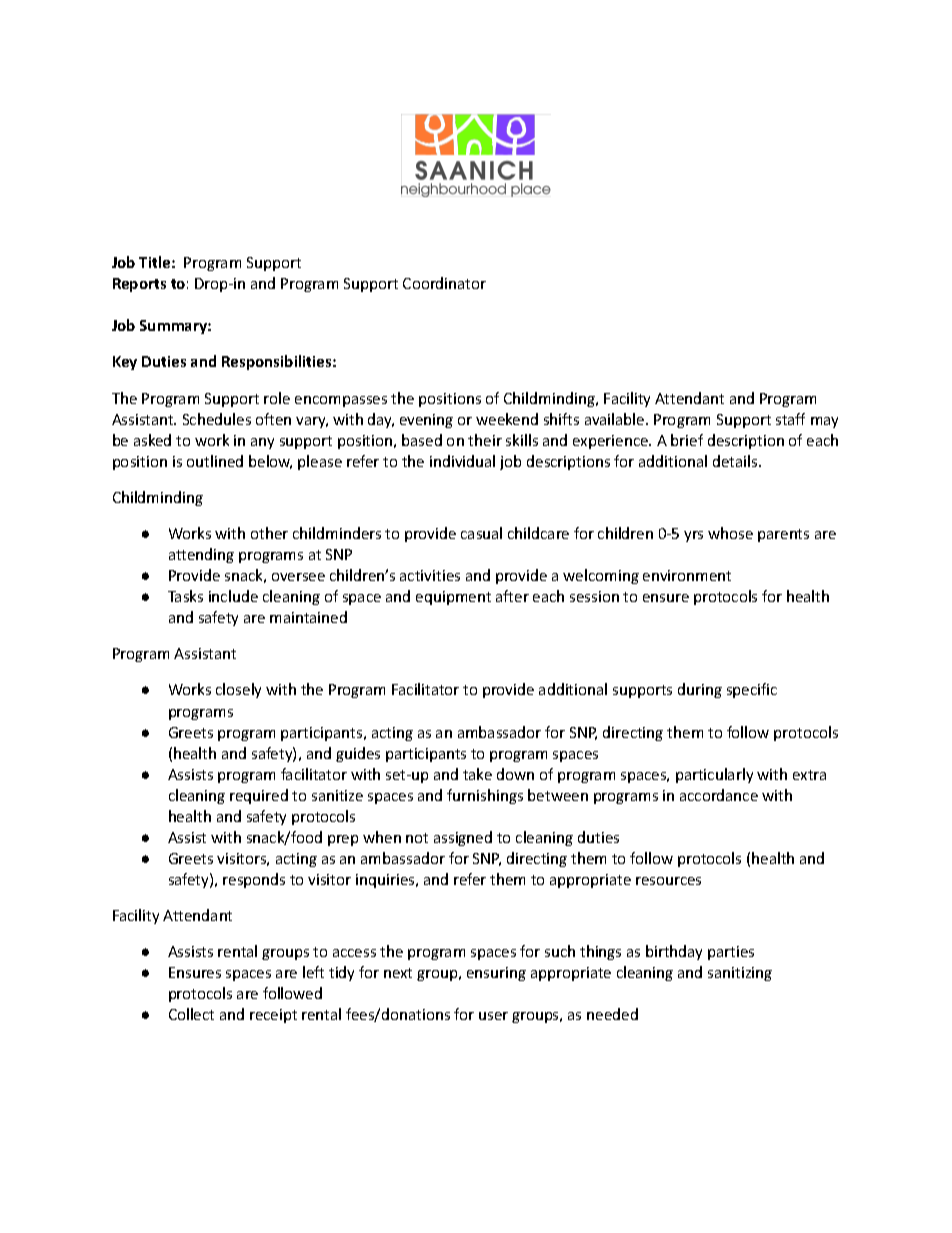  What do you see at coordinates (752, 690) in the document?
I see `specific` at bounding box center [752, 690].
